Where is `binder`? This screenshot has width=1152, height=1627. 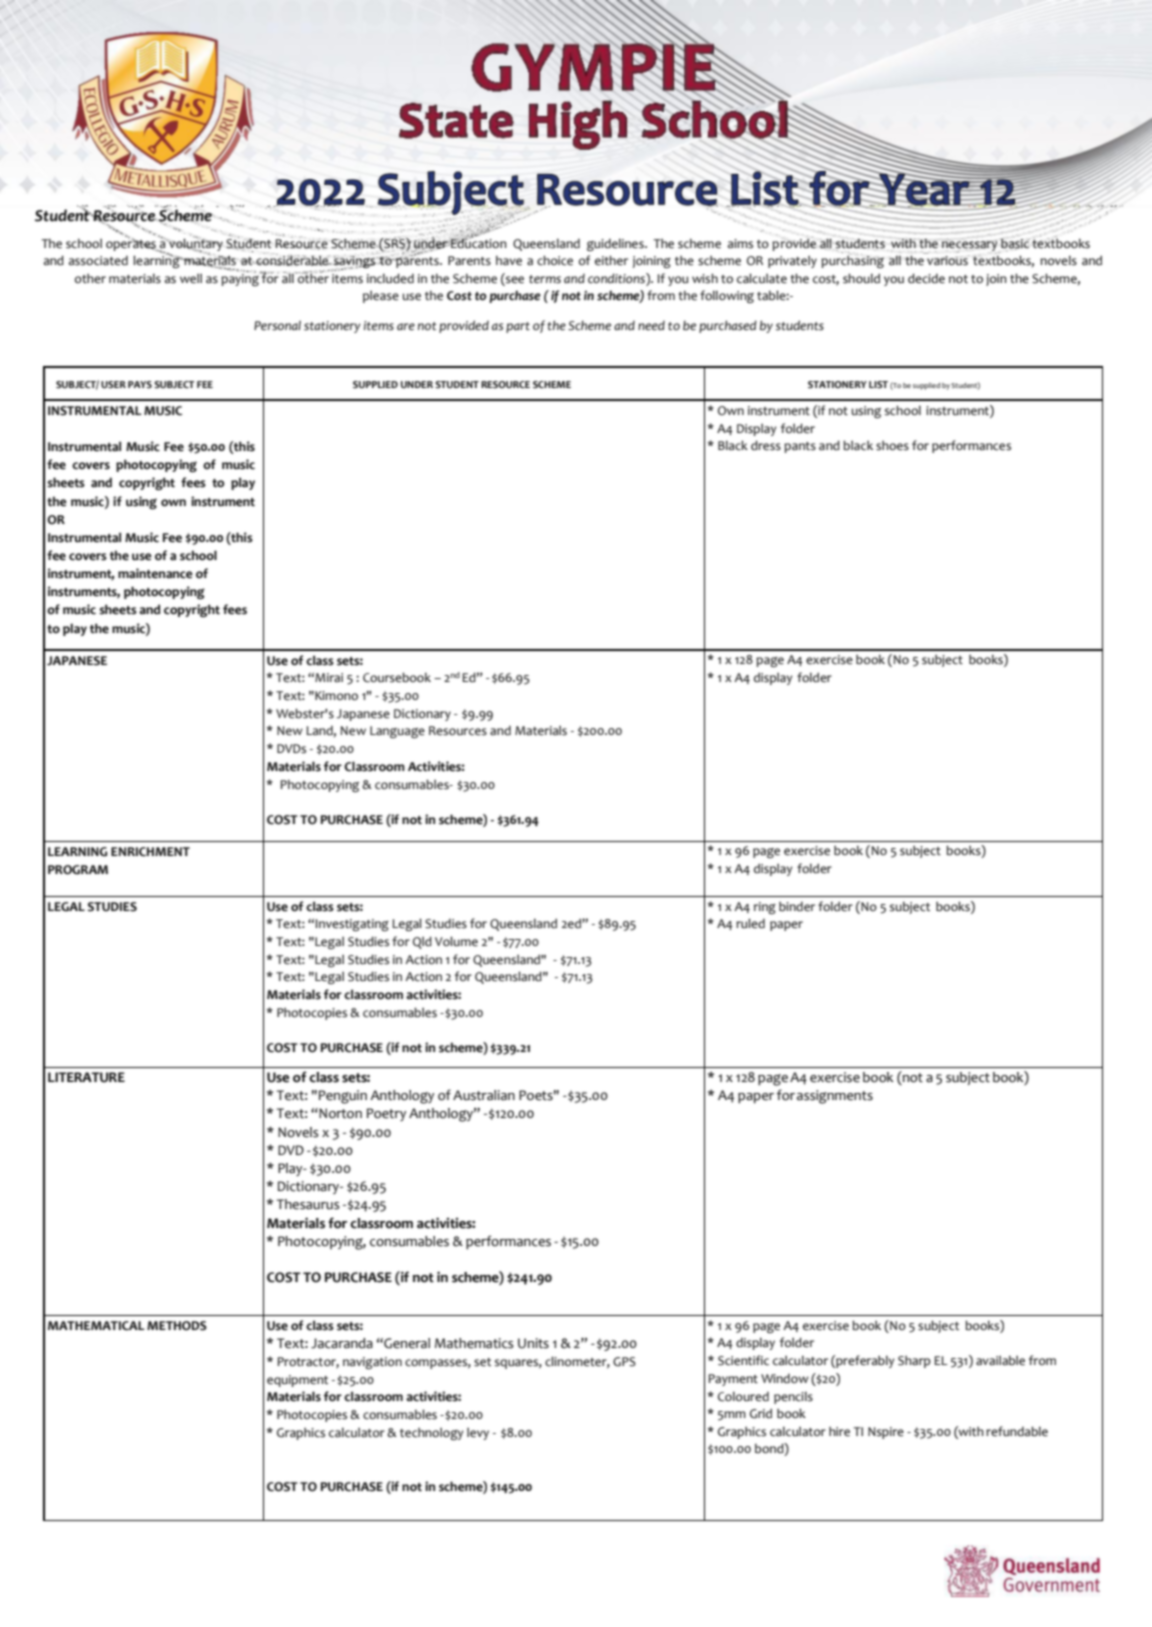 binder is located at coordinates (797, 907).
